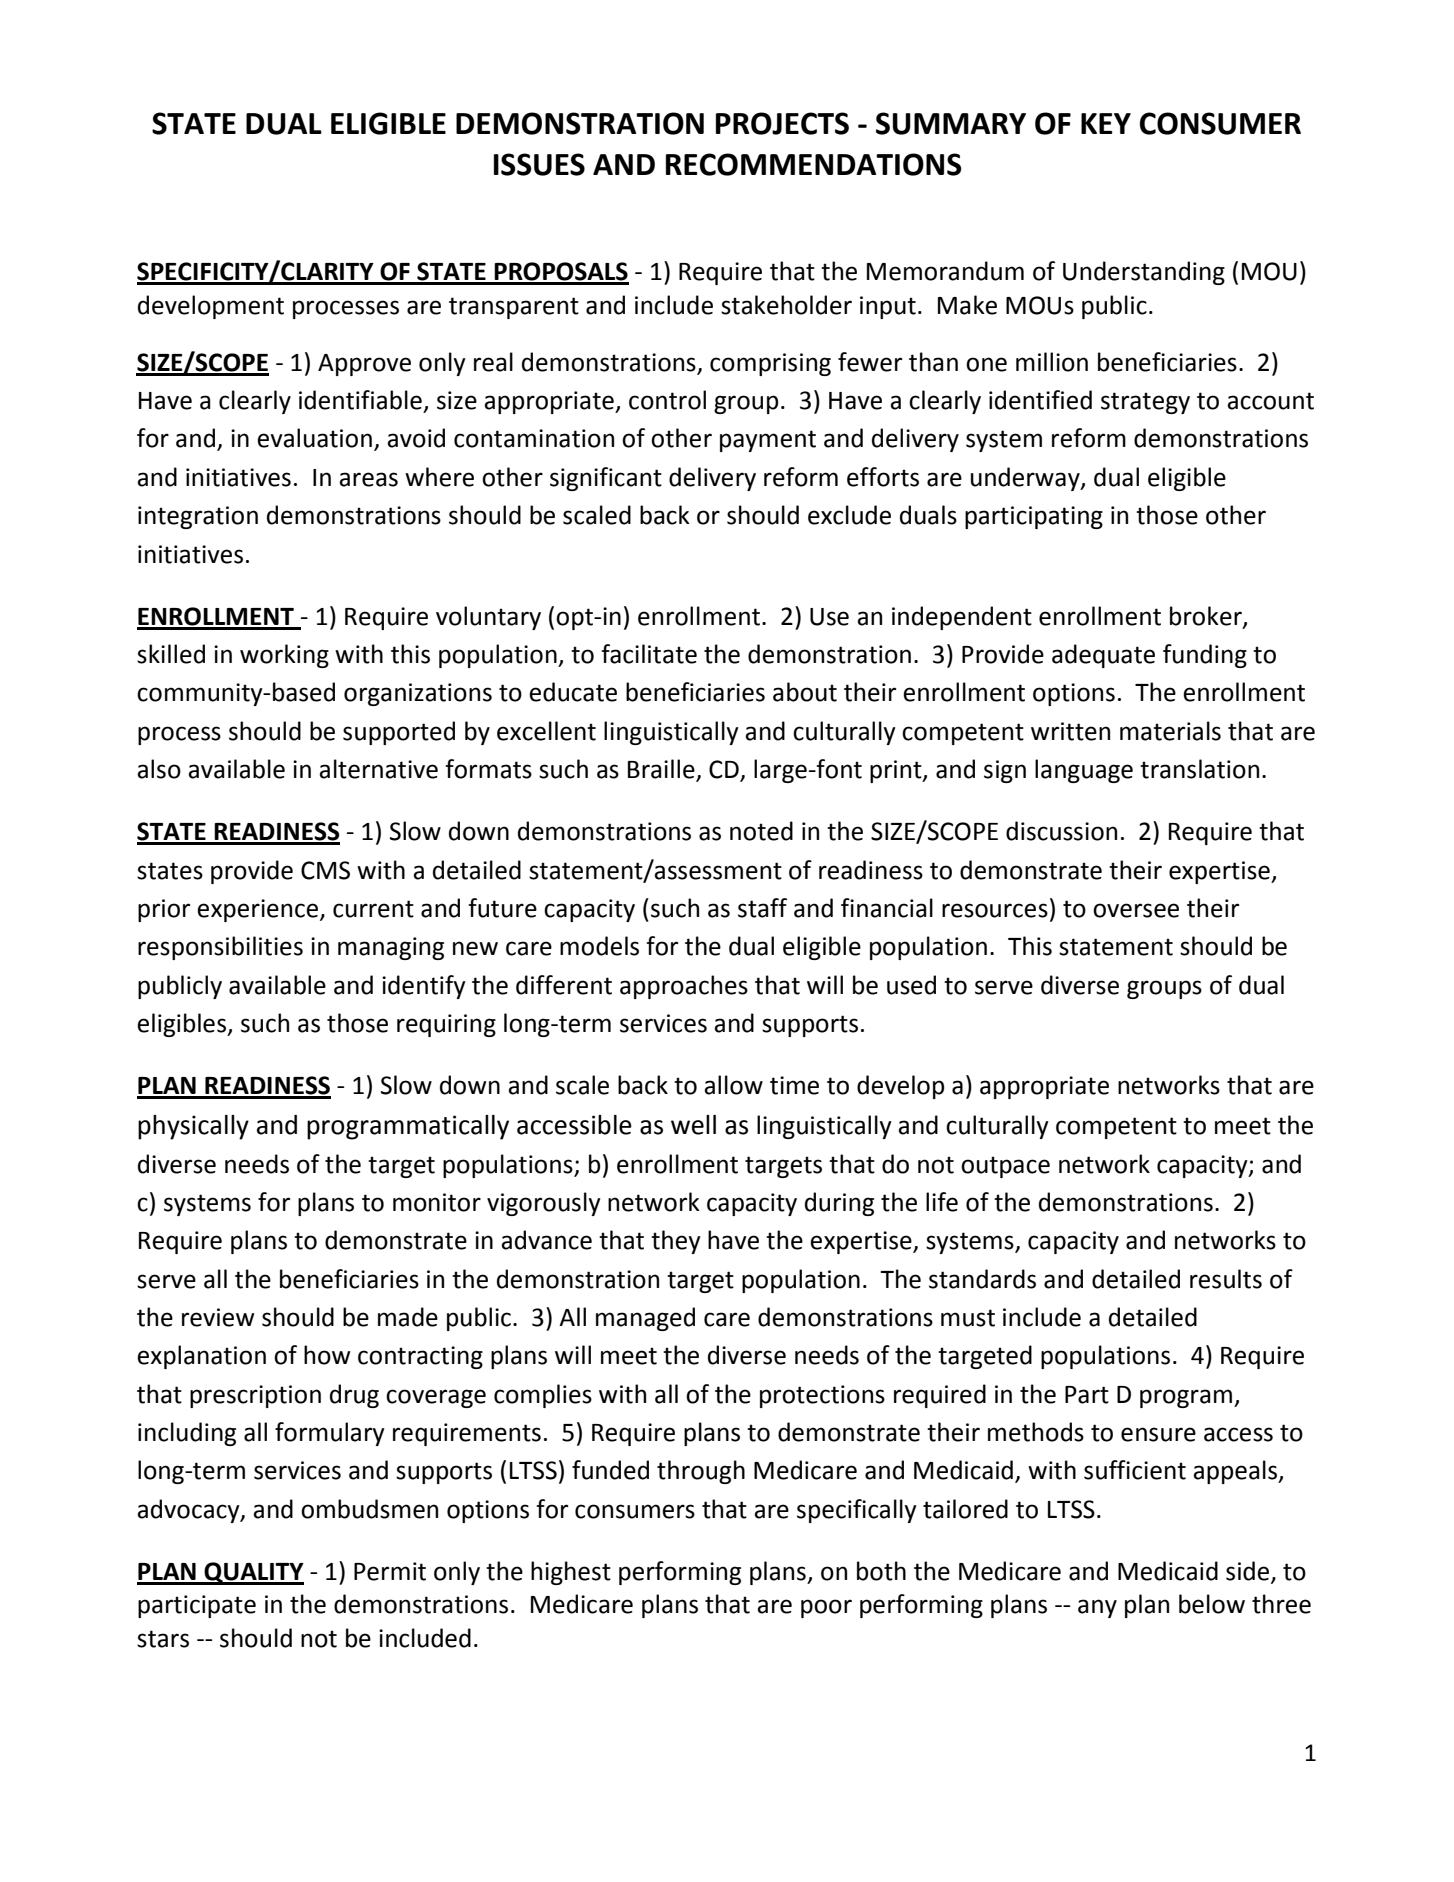 The image size is (1454, 1882). What do you see at coordinates (1103, 656) in the page?
I see `adequate` at bounding box center [1103, 656].
